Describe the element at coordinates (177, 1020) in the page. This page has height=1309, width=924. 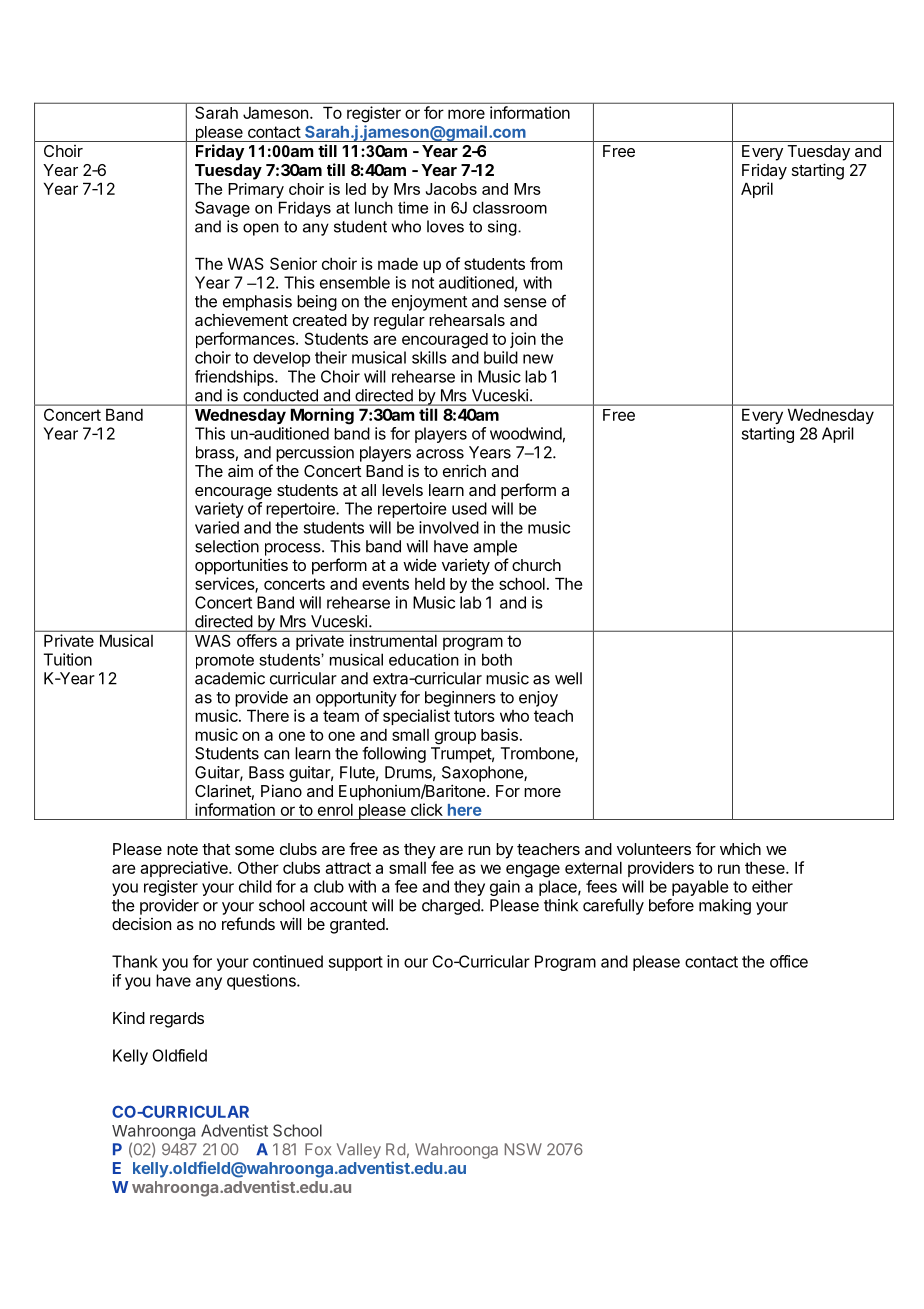
I see `regards` at that location.
